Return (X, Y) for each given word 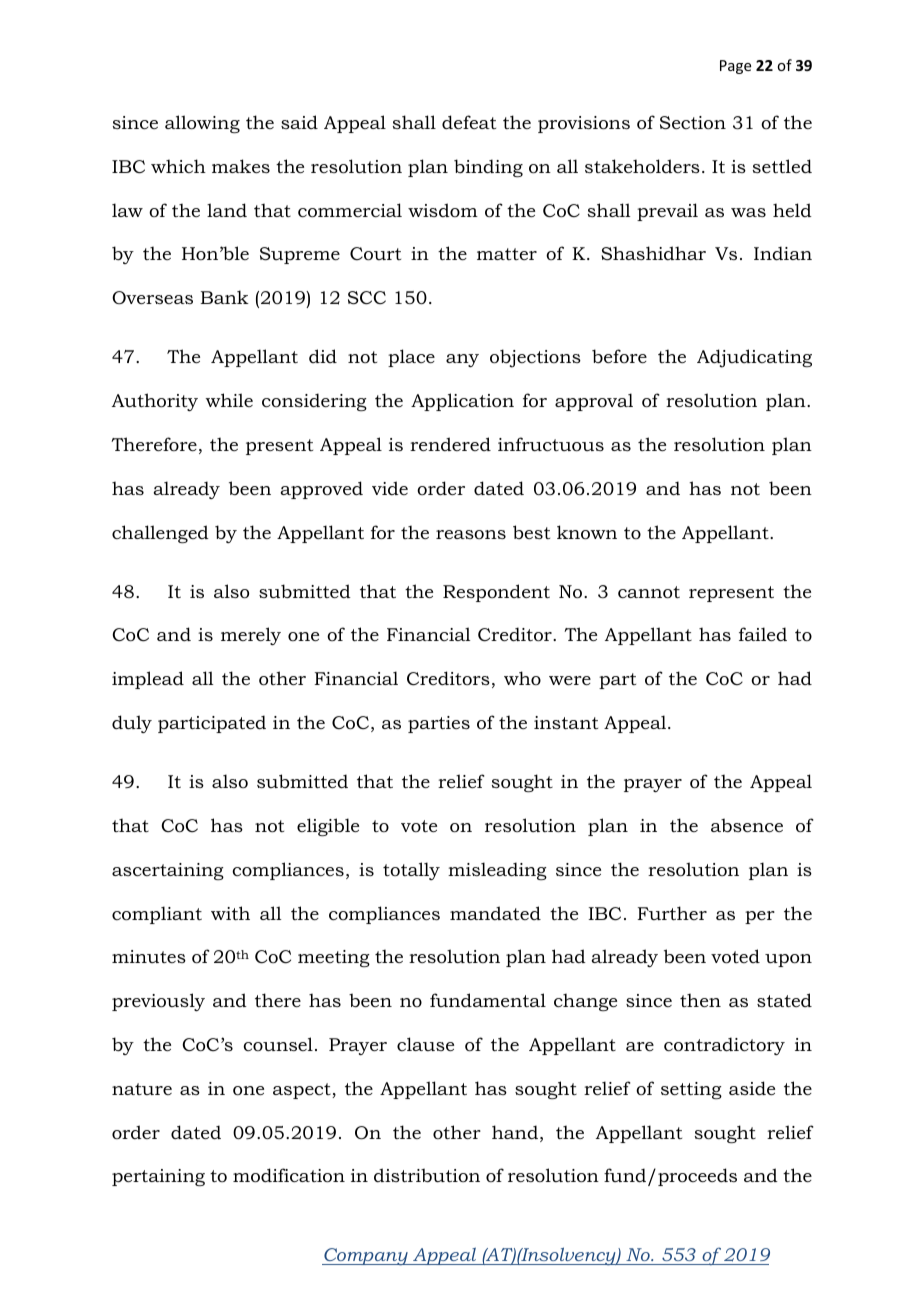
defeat (469, 122)
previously (158, 1002)
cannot (649, 592)
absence (747, 825)
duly (132, 724)
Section (693, 123)
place (411, 358)
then (700, 1000)
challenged (160, 534)
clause (425, 1044)
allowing (202, 124)
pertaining (158, 1177)
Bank (224, 297)
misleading (497, 871)
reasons (471, 534)
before (619, 356)
